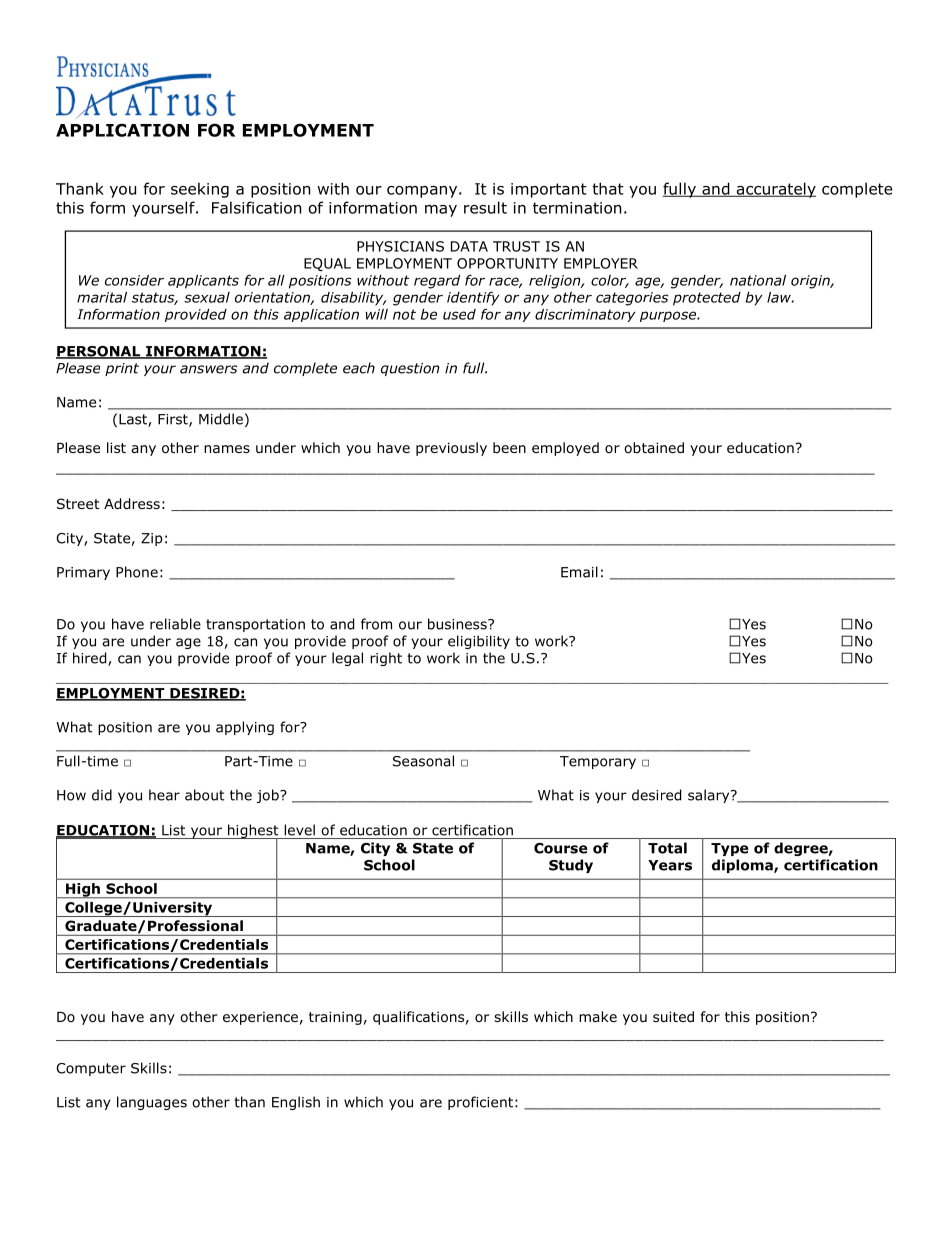 This image has height=1233, width=952. What do you see at coordinates (200, 190) in the image?
I see `seeking` at bounding box center [200, 190].
